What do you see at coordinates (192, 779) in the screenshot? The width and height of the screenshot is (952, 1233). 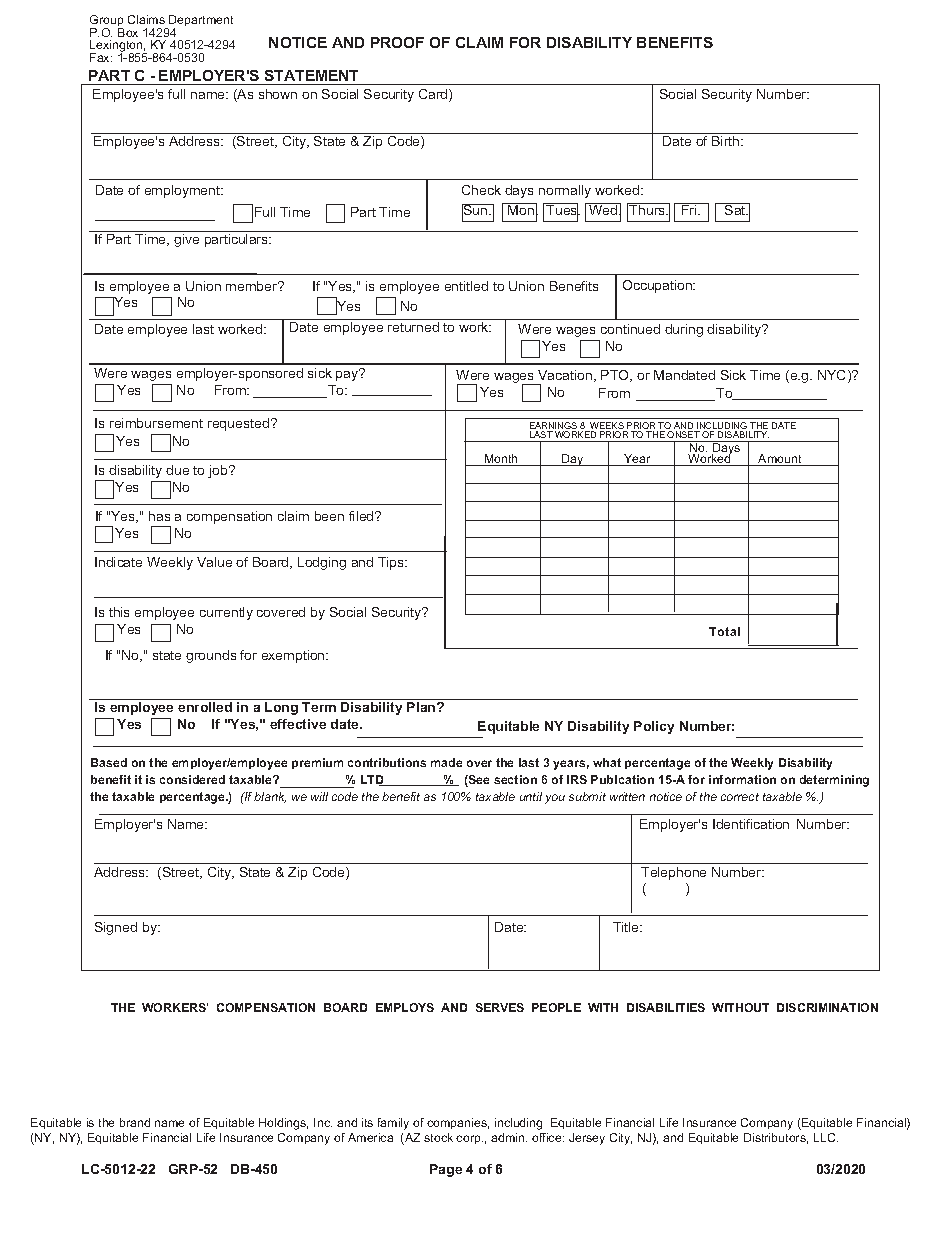 I see `considered` at bounding box center [192, 779].
